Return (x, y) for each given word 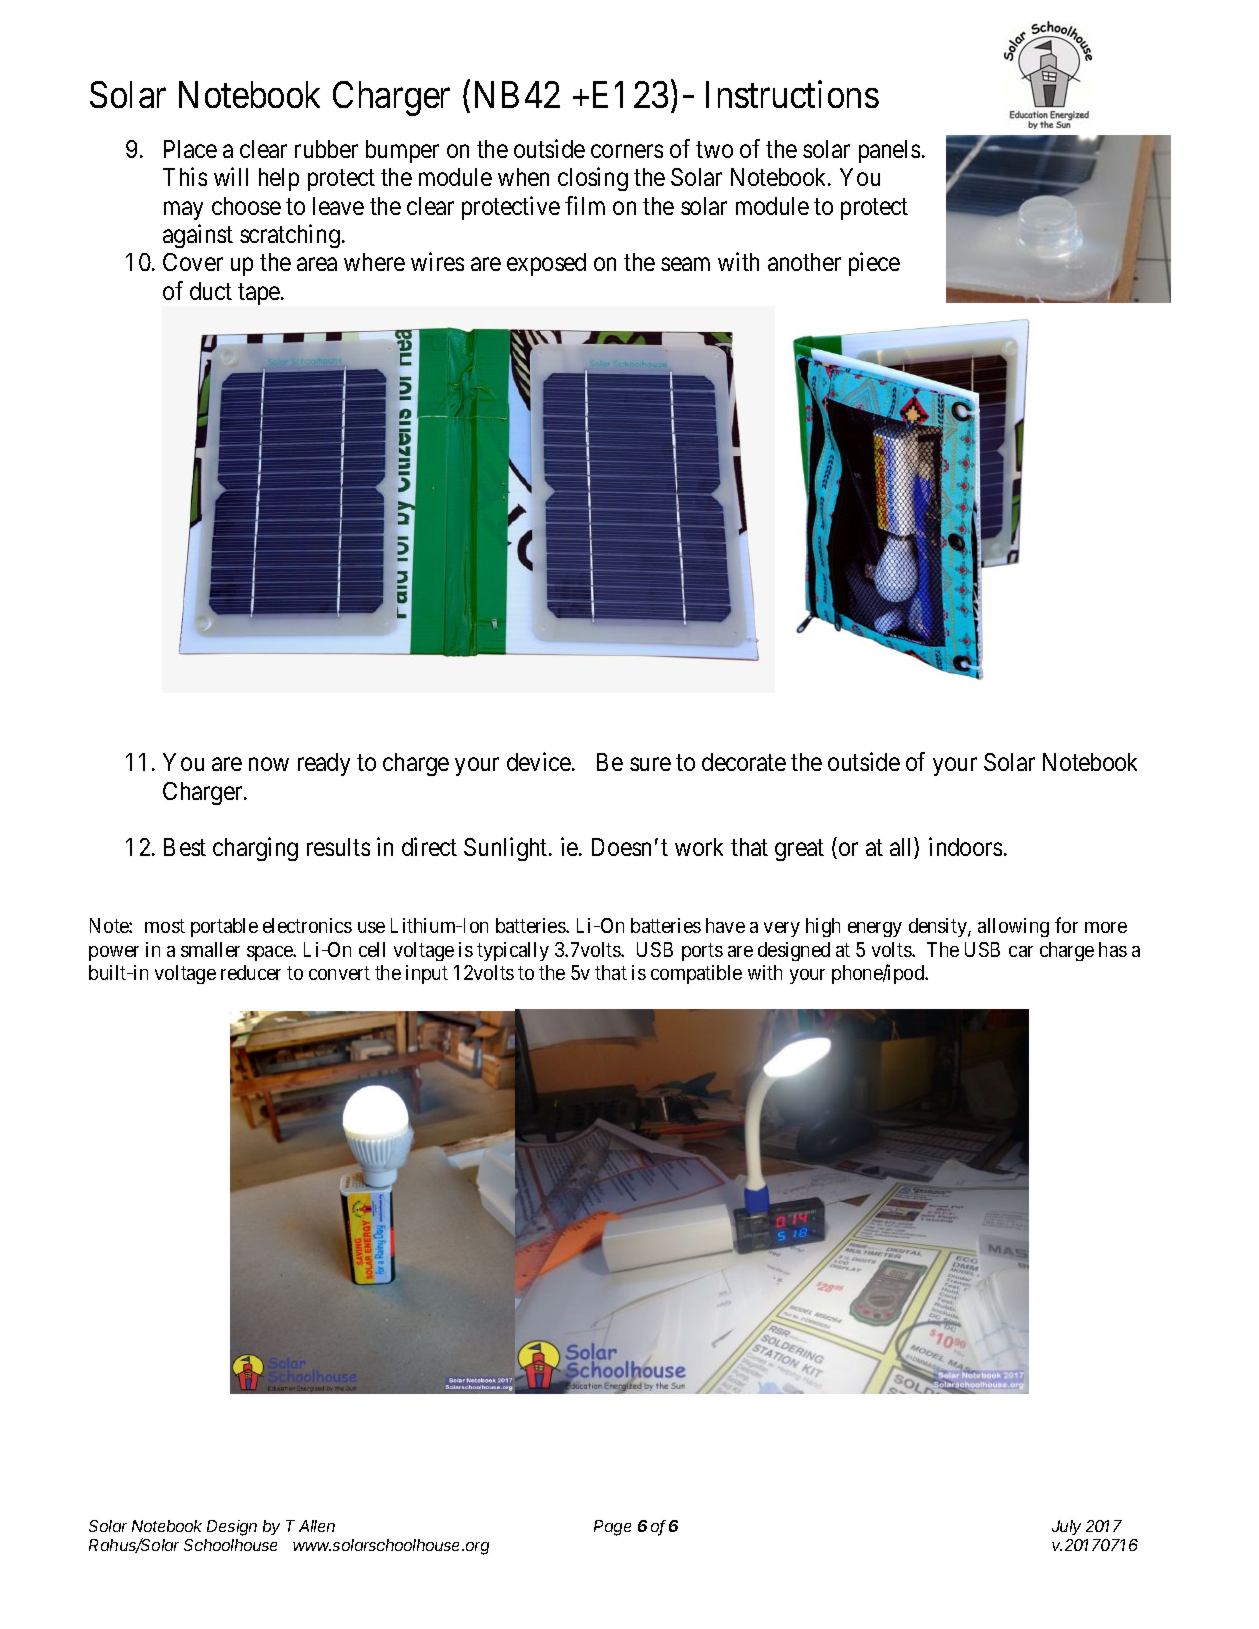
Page (612, 1528)
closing (593, 179)
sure (650, 764)
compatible (696, 974)
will (231, 177)
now (269, 764)
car (1021, 951)
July (1066, 1527)
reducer (251, 972)
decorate (744, 762)
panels (889, 151)
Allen (317, 1526)
